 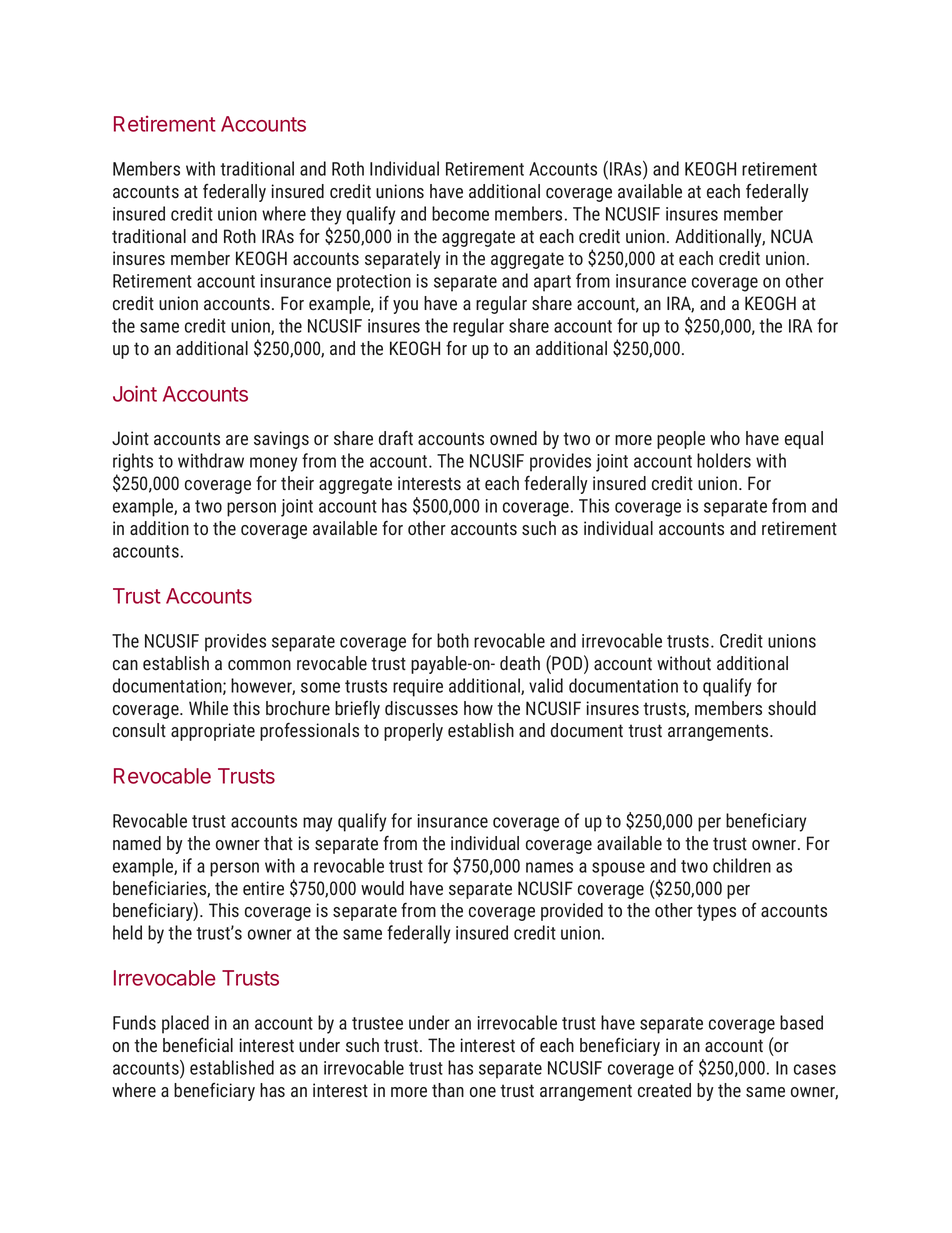 What do you see at coordinates (742, 865) in the image?
I see `children` at bounding box center [742, 865].
